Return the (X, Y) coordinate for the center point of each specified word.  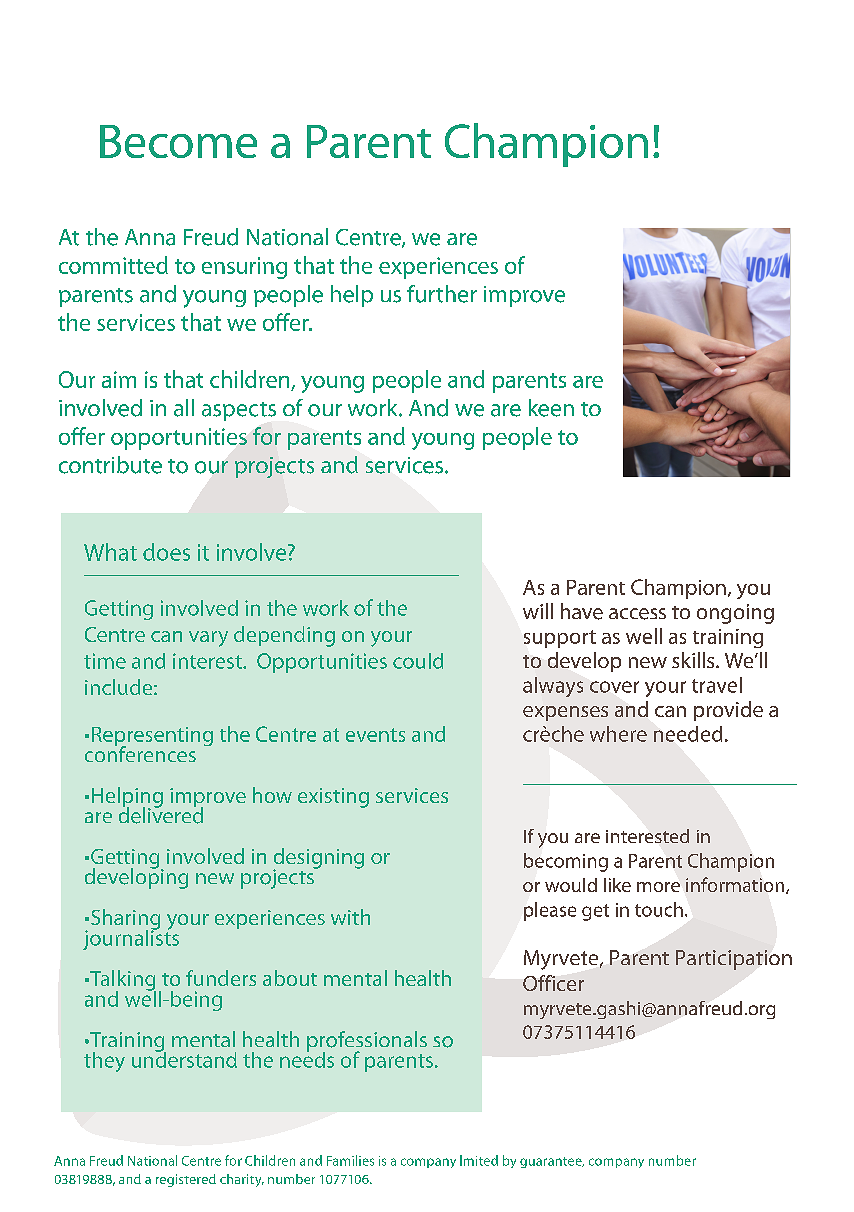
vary (208, 639)
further (442, 294)
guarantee (552, 1162)
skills (694, 660)
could (418, 661)
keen (551, 408)
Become (178, 141)
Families (350, 1160)
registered (186, 1180)
